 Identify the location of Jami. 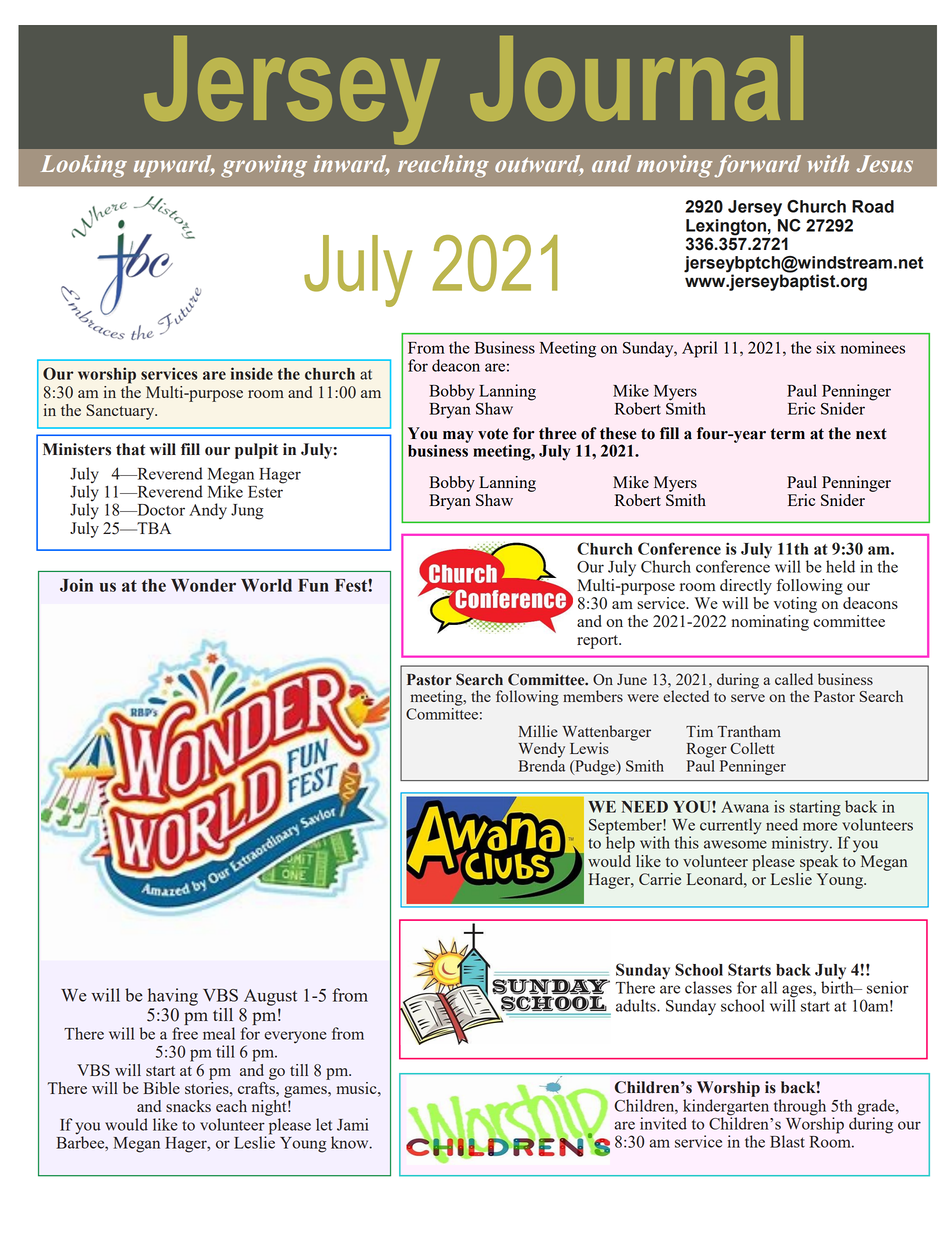
(353, 1124).
